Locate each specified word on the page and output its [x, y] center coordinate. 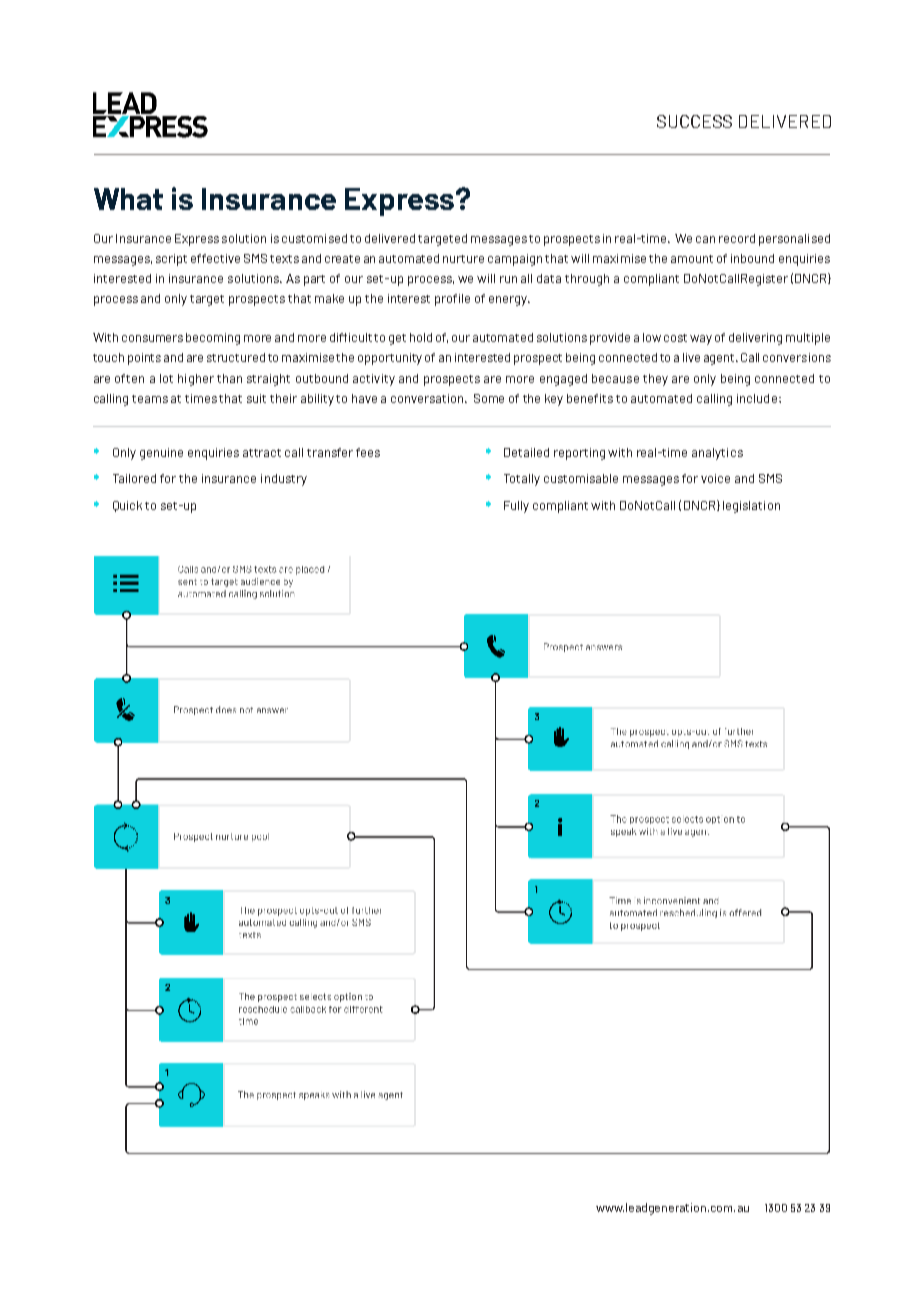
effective [215, 258]
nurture [463, 259]
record [737, 238]
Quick [127, 506]
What [128, 199]
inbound [752, 258]
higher [196, 380]
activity [374, 380]
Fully [516, 507]
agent [720, 359]
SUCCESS [694, 121]
